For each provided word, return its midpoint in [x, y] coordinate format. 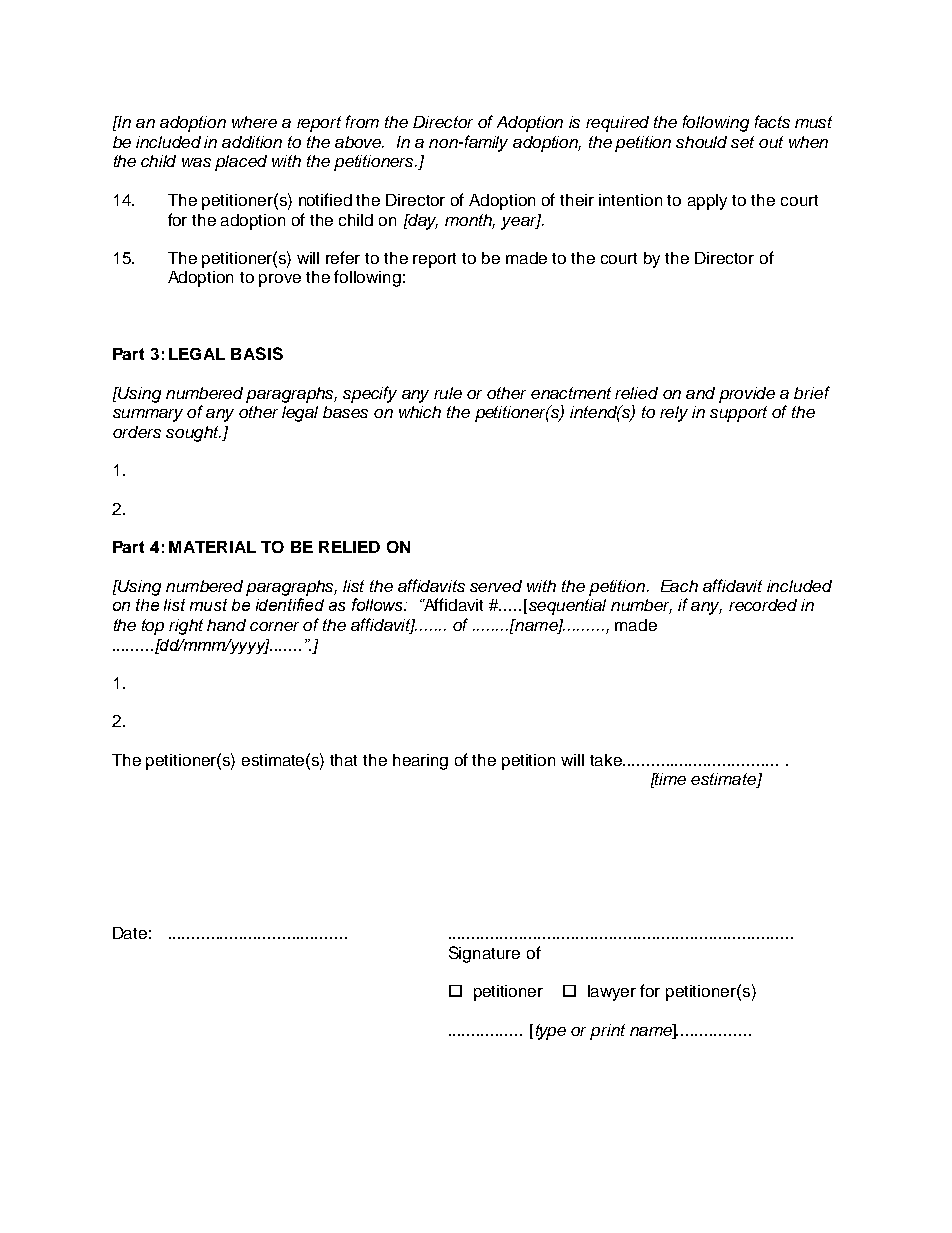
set [742, 142]
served [496, 586]
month [470, 221]
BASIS [257, 353]
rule [448, 393]
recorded [763, 605]
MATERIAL [212, 547]
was [196, 162]
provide [747, 395]
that [343, 760]
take [607, 760]
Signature [484, 954]
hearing [420, 762]
